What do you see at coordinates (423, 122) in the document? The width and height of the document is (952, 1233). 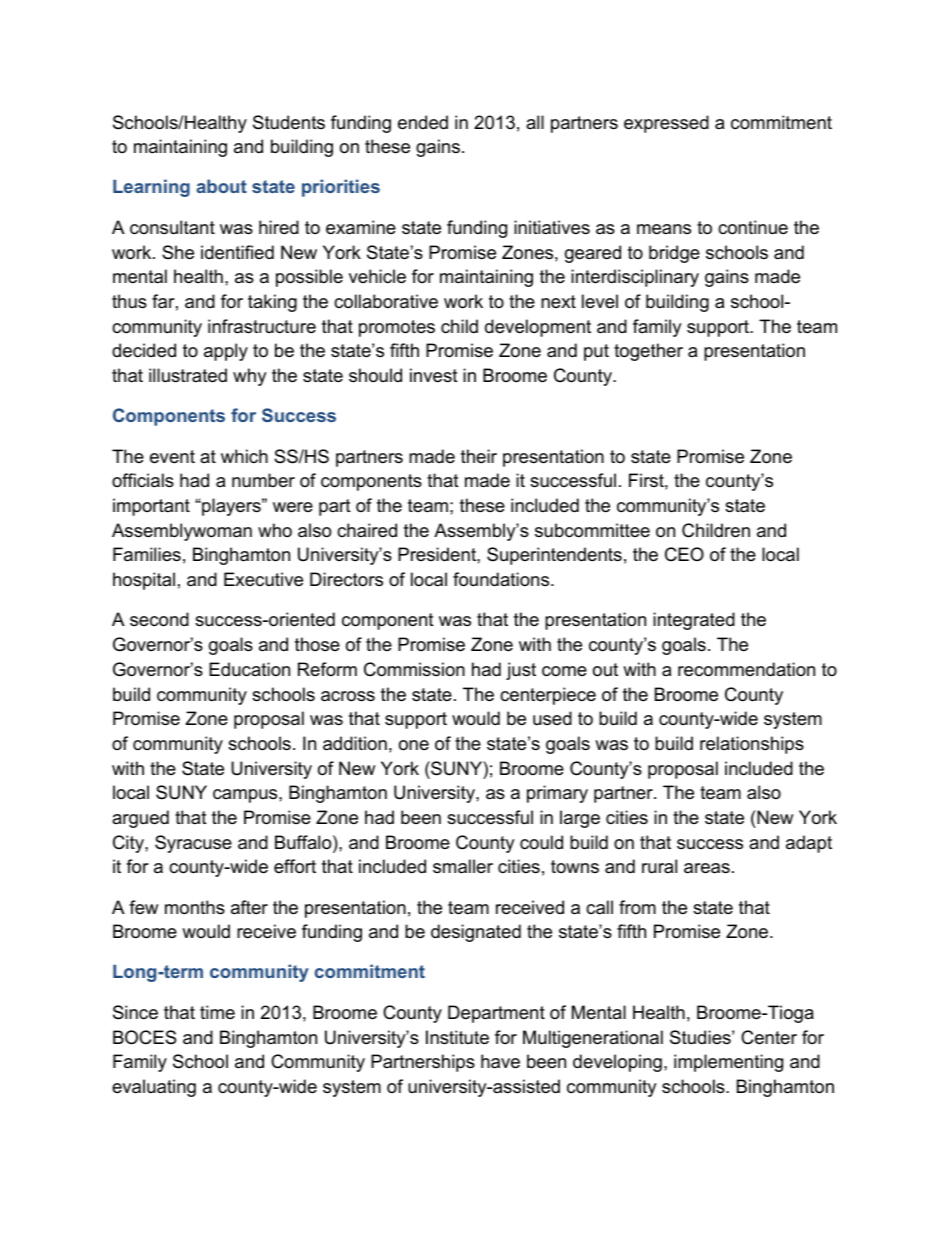 I see `ended` at bounding box center [423, 122].
